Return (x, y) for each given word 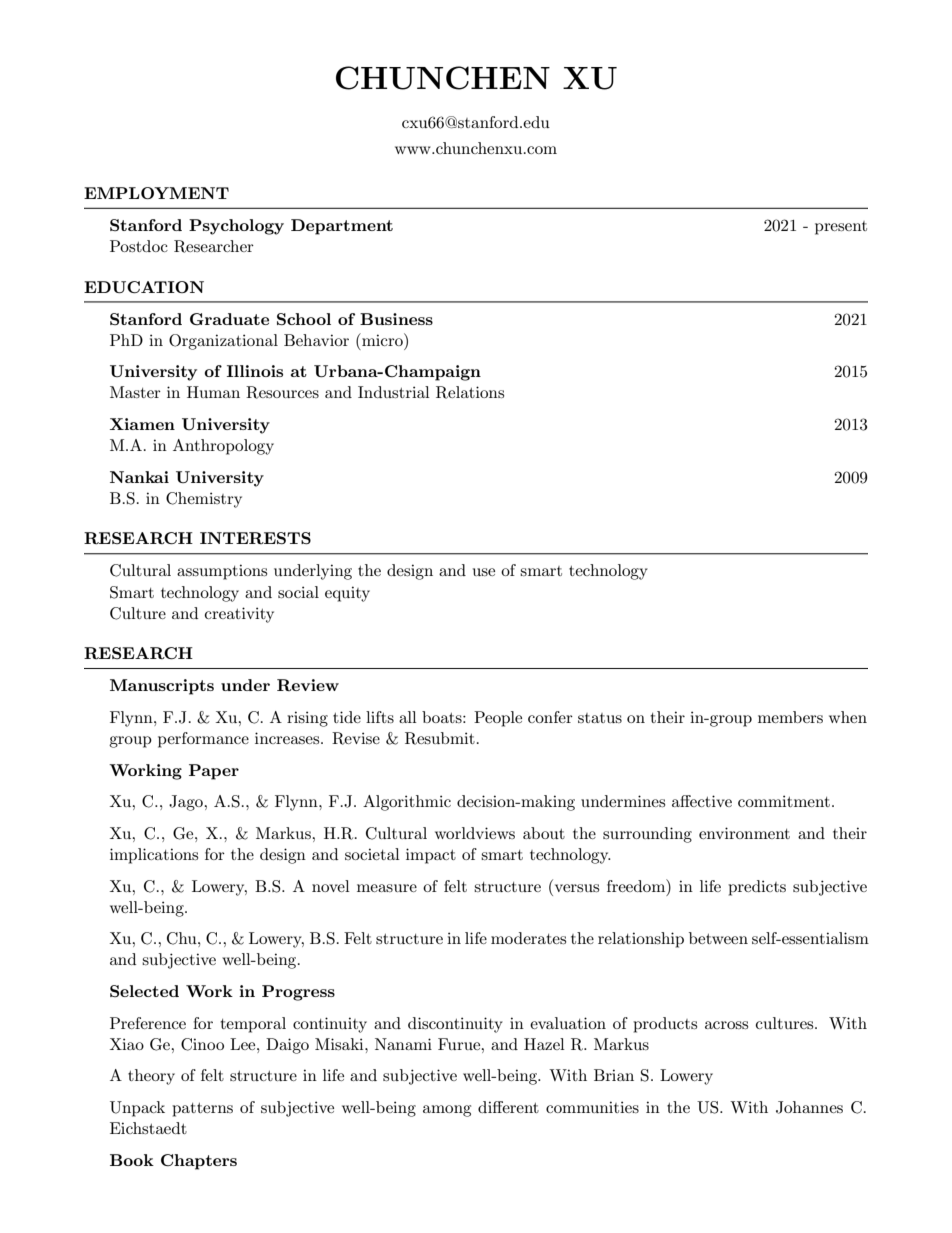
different (508, 1107)
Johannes (809, 1107)
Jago (187, 803)
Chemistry (204, 500)
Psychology (236, 227)
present (841, 228)
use (484, 572)
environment (744, 833)
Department (342, 227)
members (790, 717)
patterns (202, 1110)
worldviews (475, 833)
